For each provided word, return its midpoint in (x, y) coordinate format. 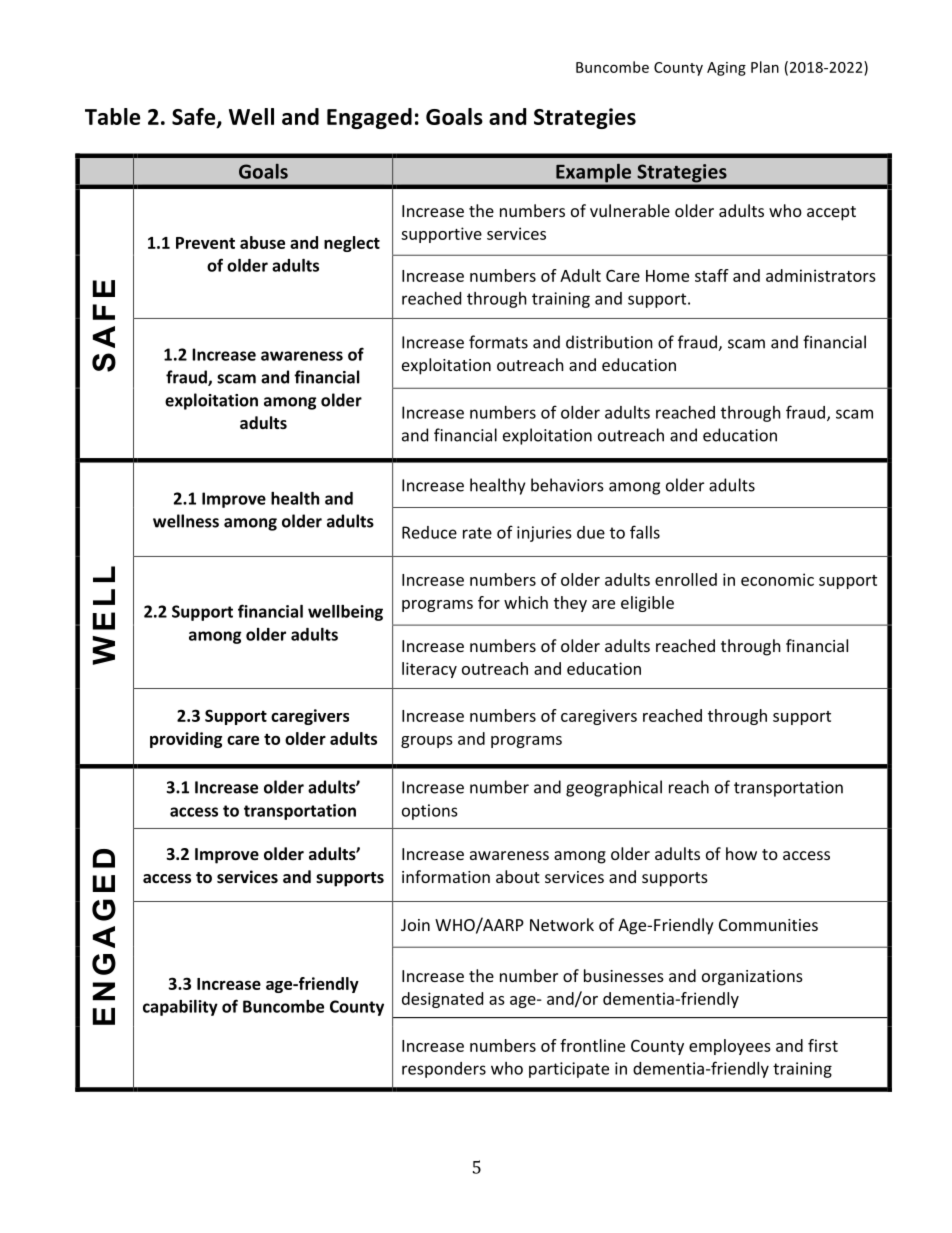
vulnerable (630, 210)
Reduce (429, 532)
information (446, 876)
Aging (726, 69)
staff (712, 275)
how (741, 853)
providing (186, 740)
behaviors (567, 485)
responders (444, 1070)
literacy (429, 670)
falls (645, 532)
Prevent (205, 243)
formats (498, 342)
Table (112, 116)
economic (777, 579)
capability (180, 1008)
